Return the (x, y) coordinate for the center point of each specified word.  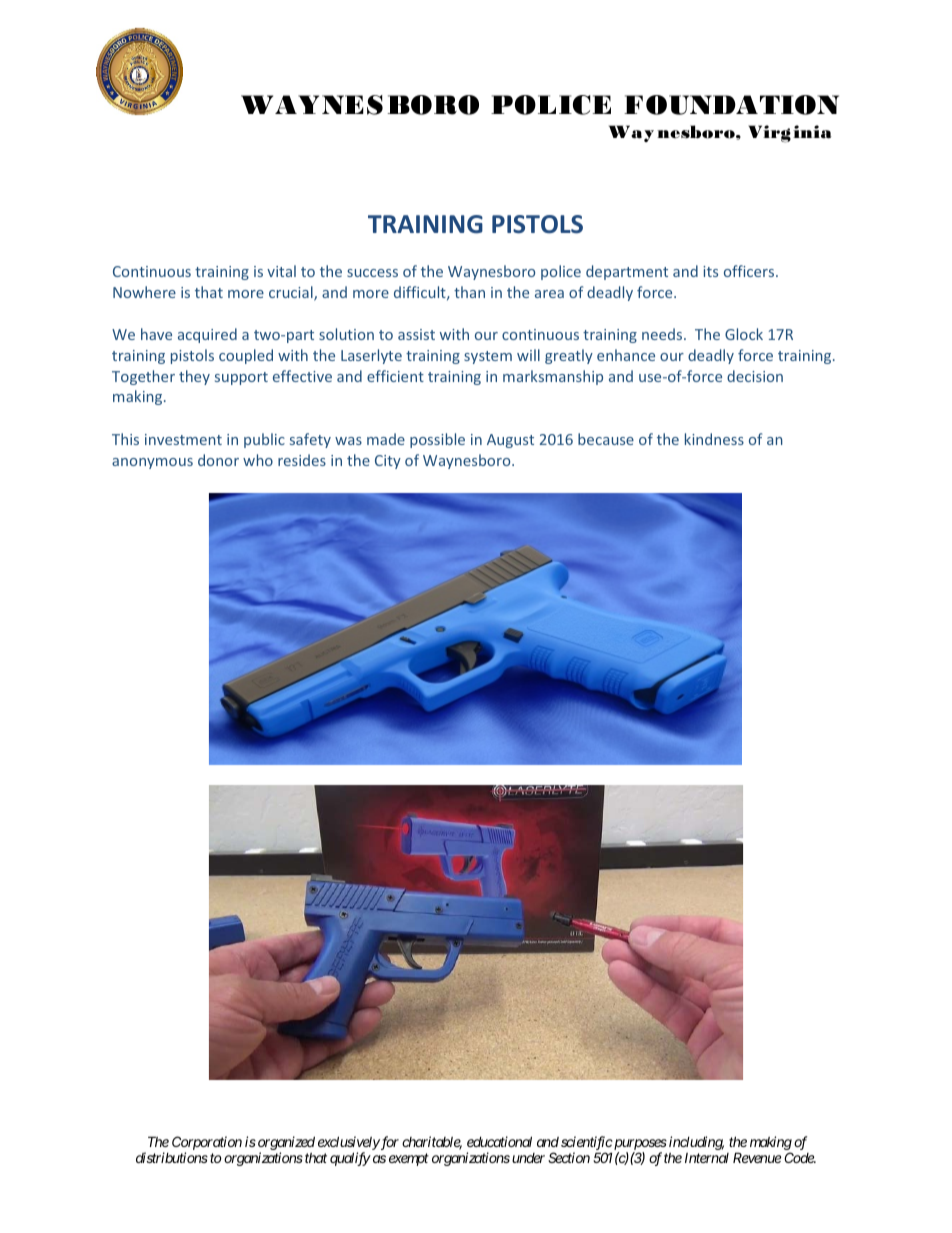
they (194, 377)
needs (663, 334)
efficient (395, 376)
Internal (707, 1158)
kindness (714, 439)
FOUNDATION (731, 105)
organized (286, 1144)
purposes (639, 1146)
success (372, 273)
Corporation (207, 1144)
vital (281, 271)
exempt (409, 1160)
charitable (432, 1143)
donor (218, 460)
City (388, 462)
